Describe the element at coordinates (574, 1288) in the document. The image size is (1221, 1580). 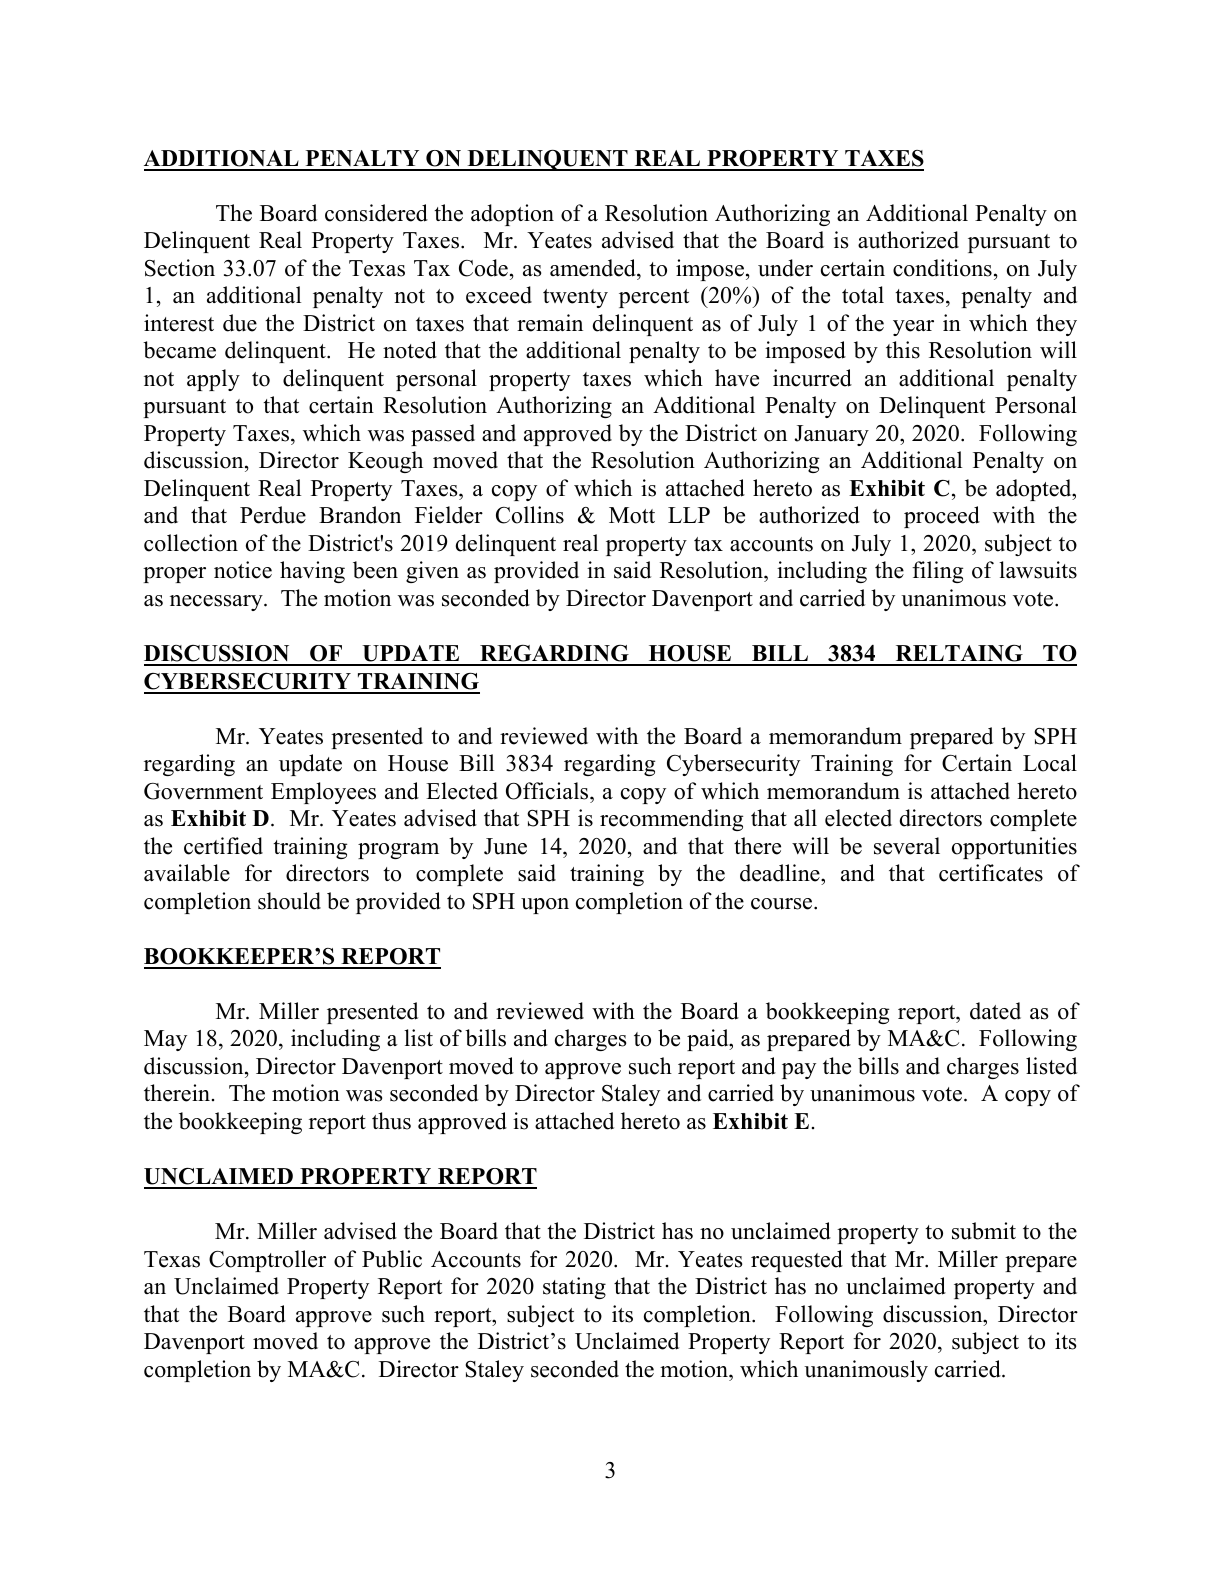
I see `stating` at that location.
